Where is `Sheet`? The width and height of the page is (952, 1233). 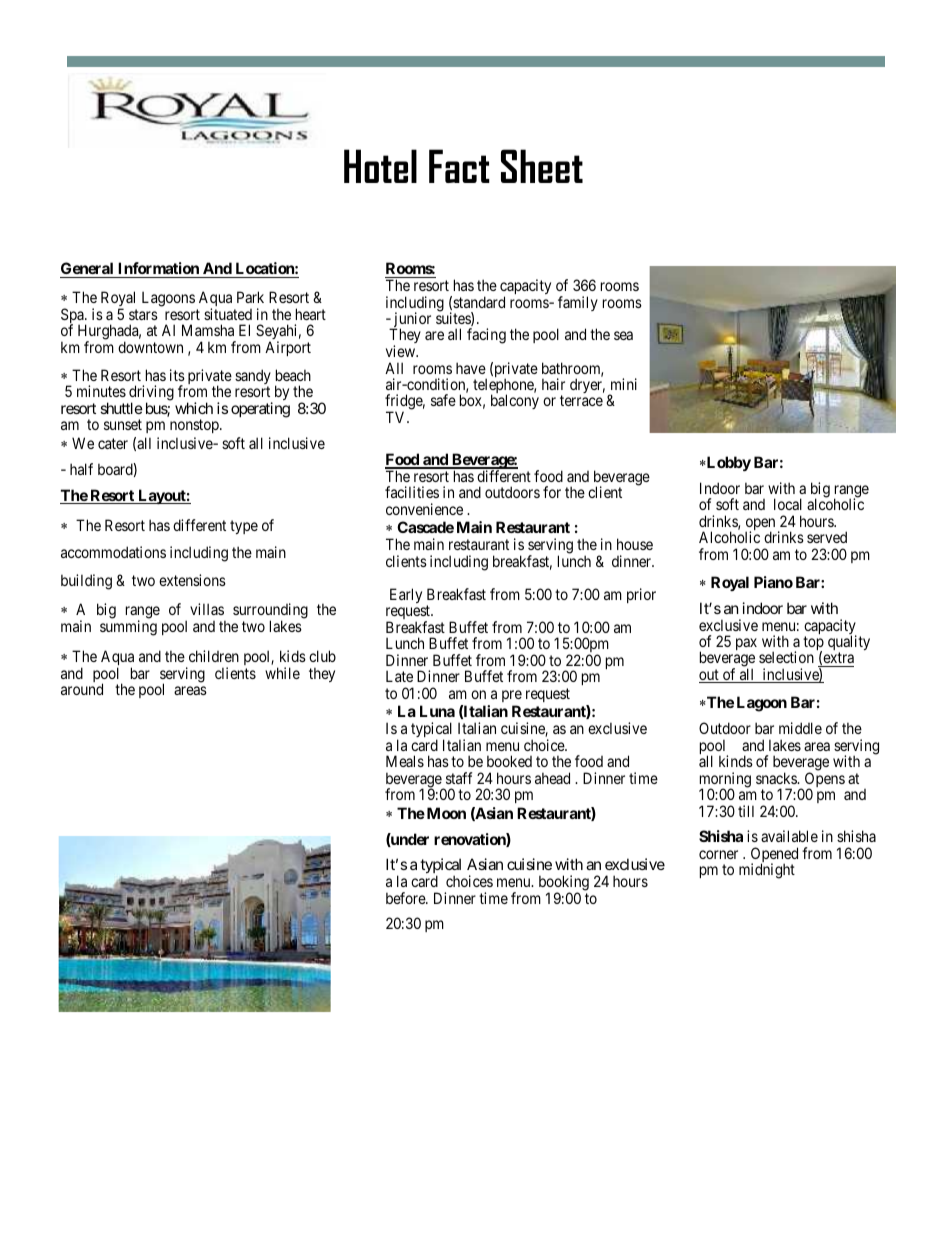 Sheet is located at coordinates (542, 166).
